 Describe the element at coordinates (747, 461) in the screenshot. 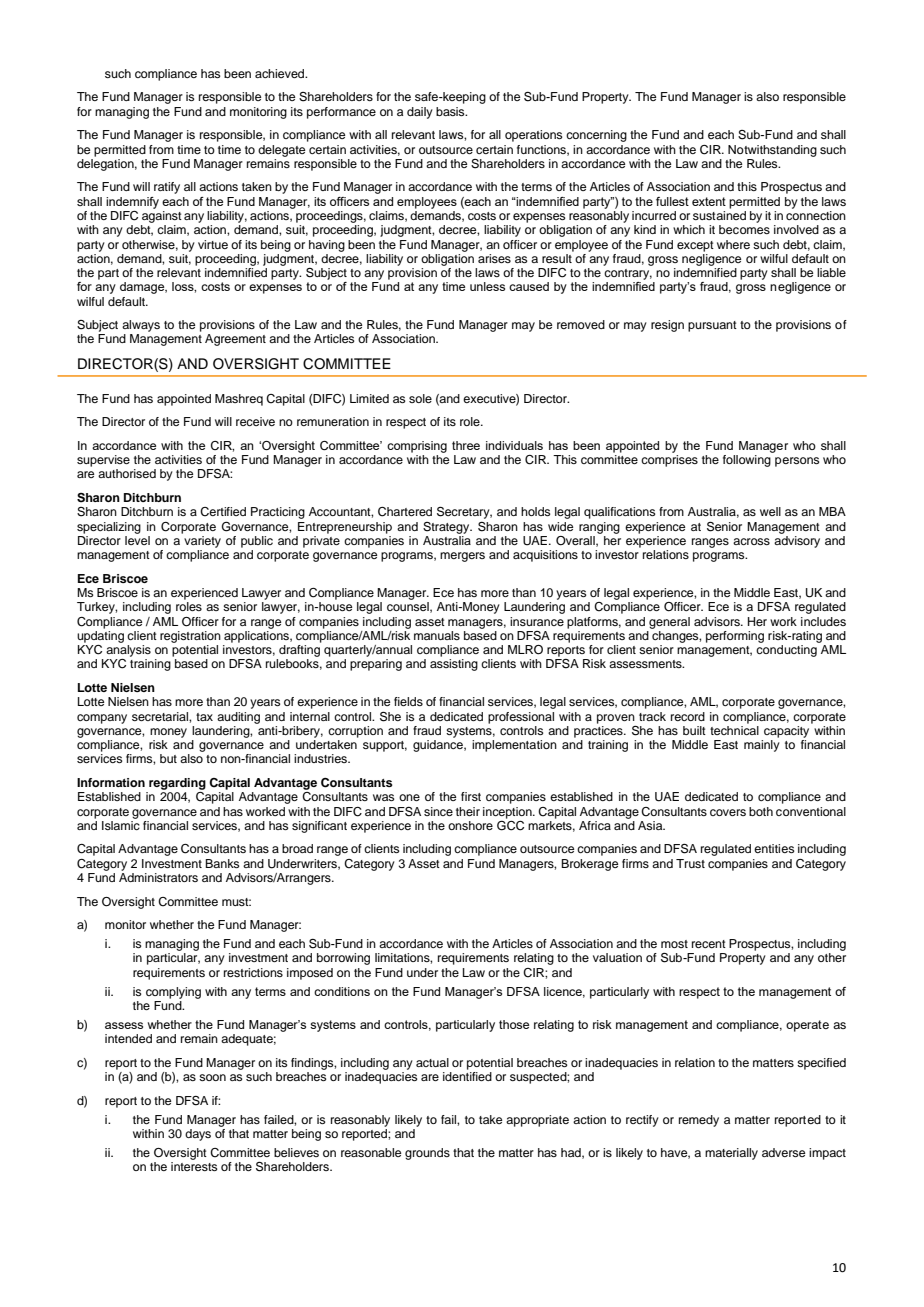

I see `following` at that location.
